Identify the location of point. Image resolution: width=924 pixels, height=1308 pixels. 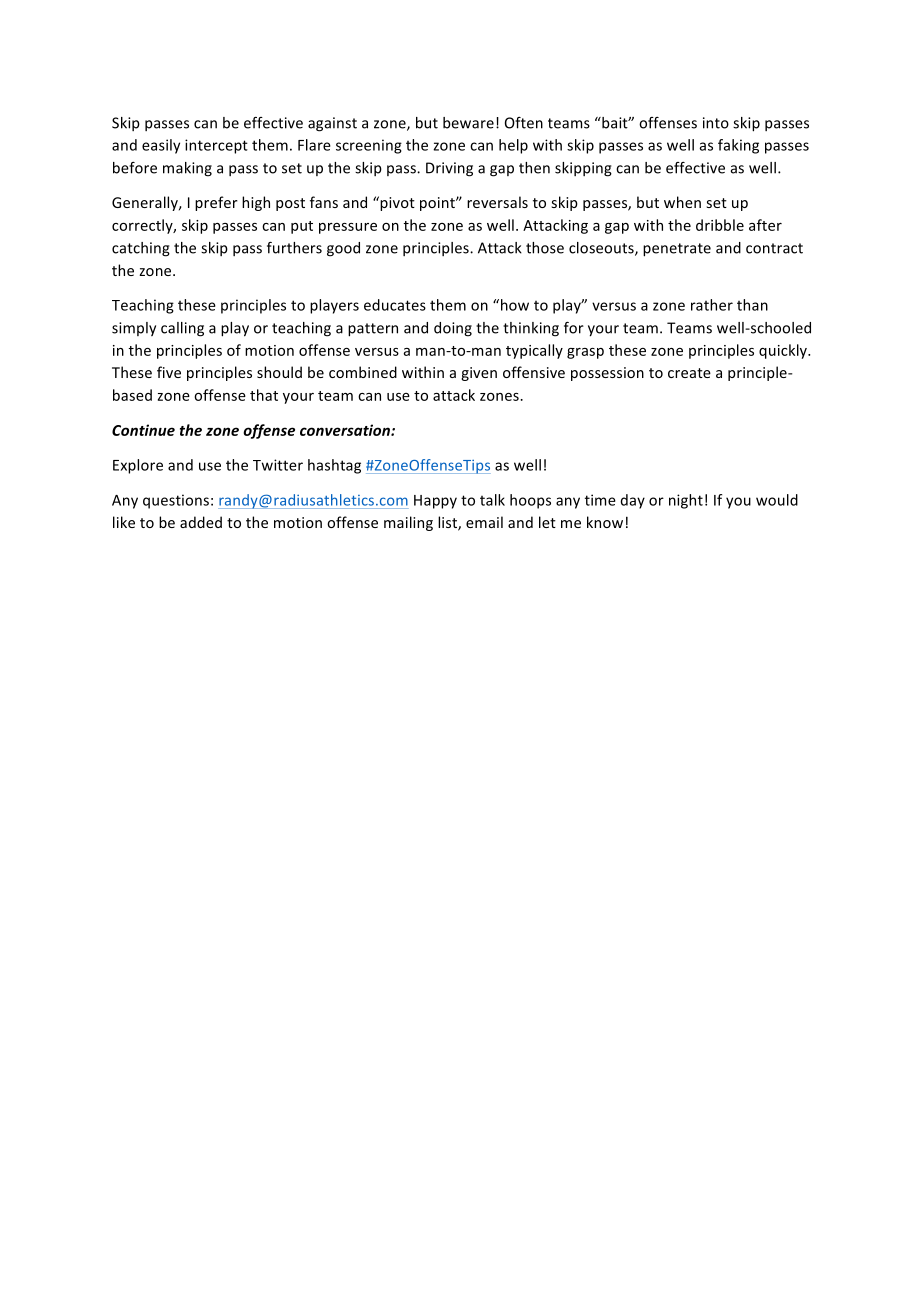
(438, 204).
